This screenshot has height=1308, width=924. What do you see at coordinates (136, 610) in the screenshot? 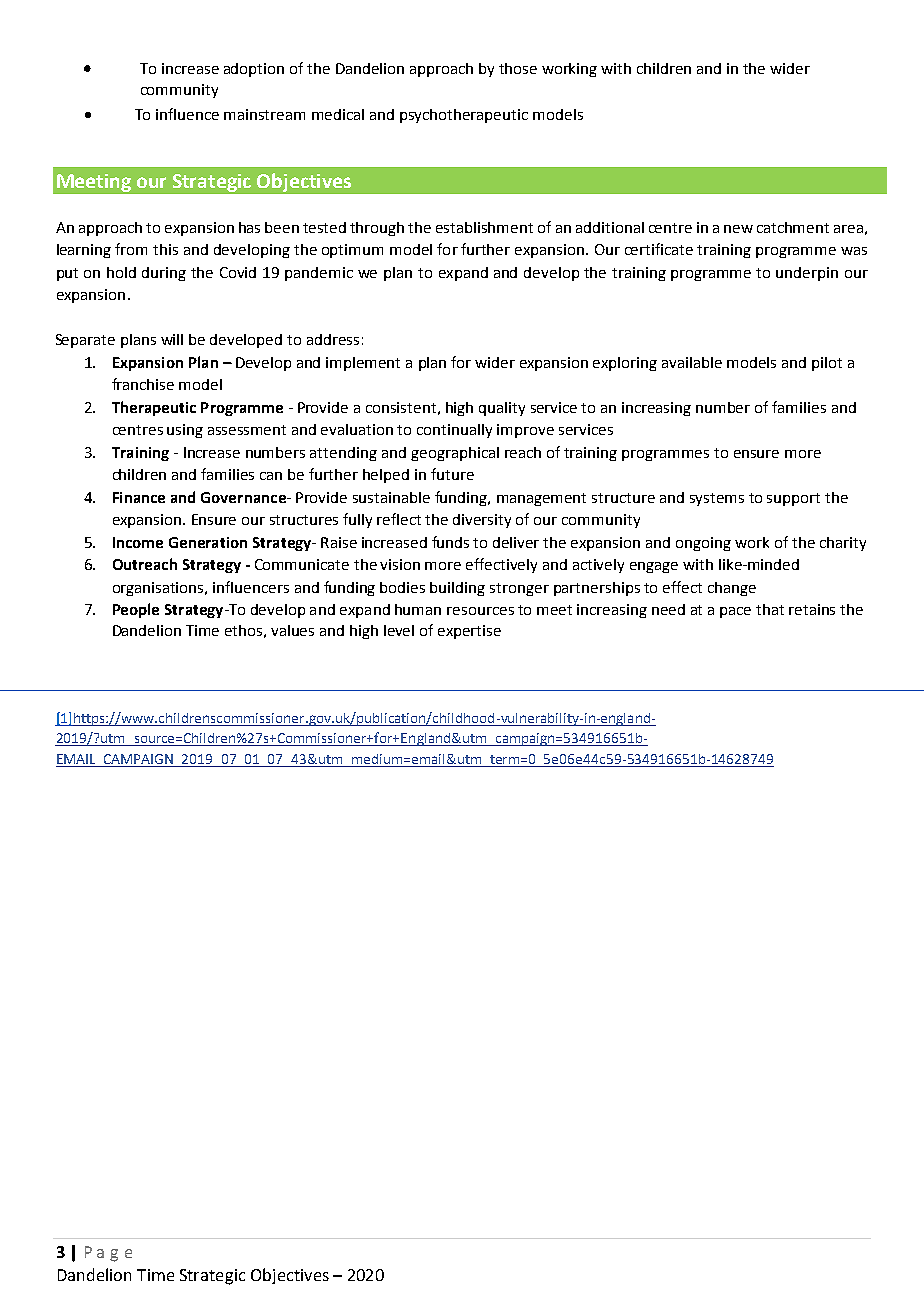
I see `People` at bounding box center [136, 610].
